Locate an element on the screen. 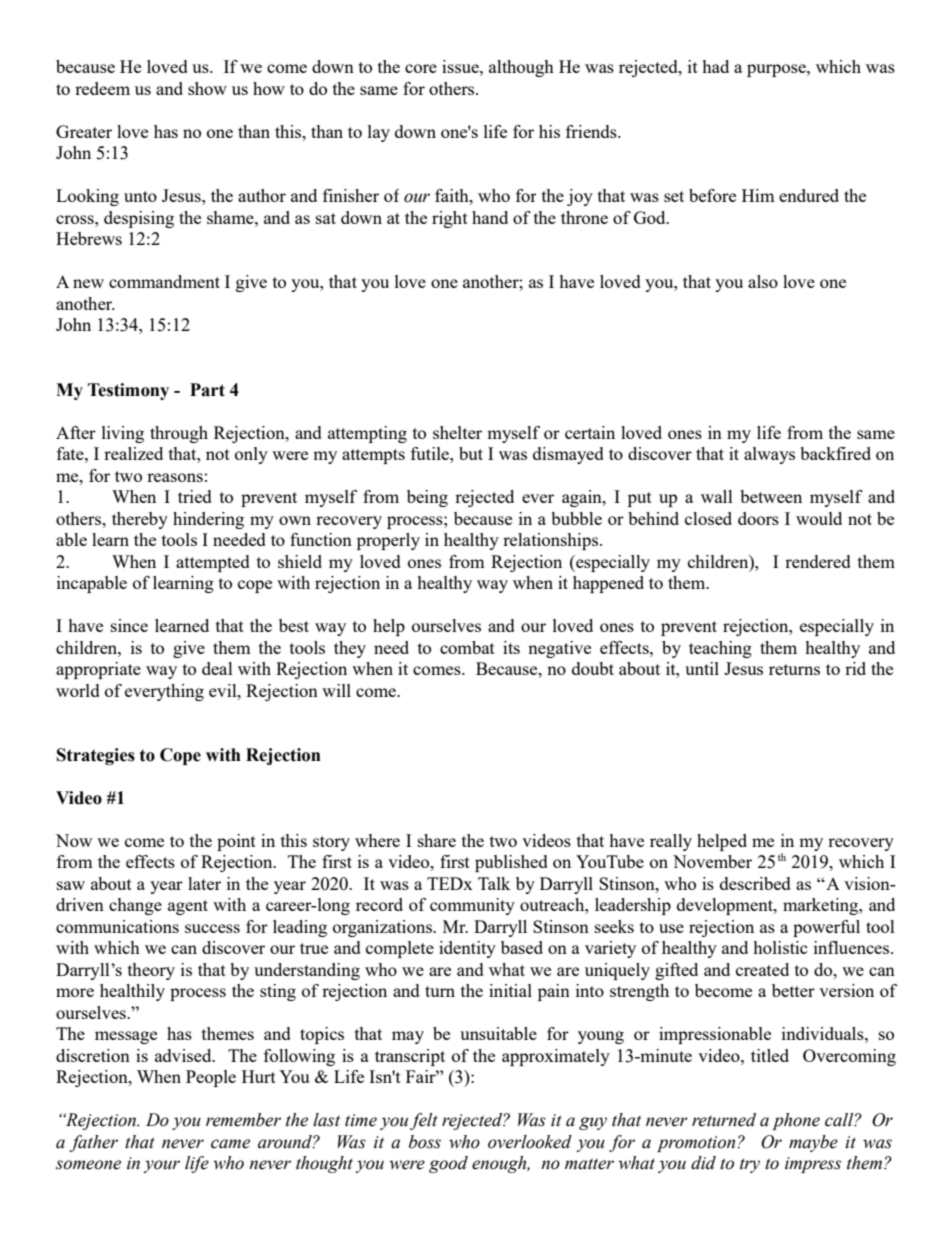 This screenshot has height=1233, width=952. boss is located at coordinates (425, 1142).
